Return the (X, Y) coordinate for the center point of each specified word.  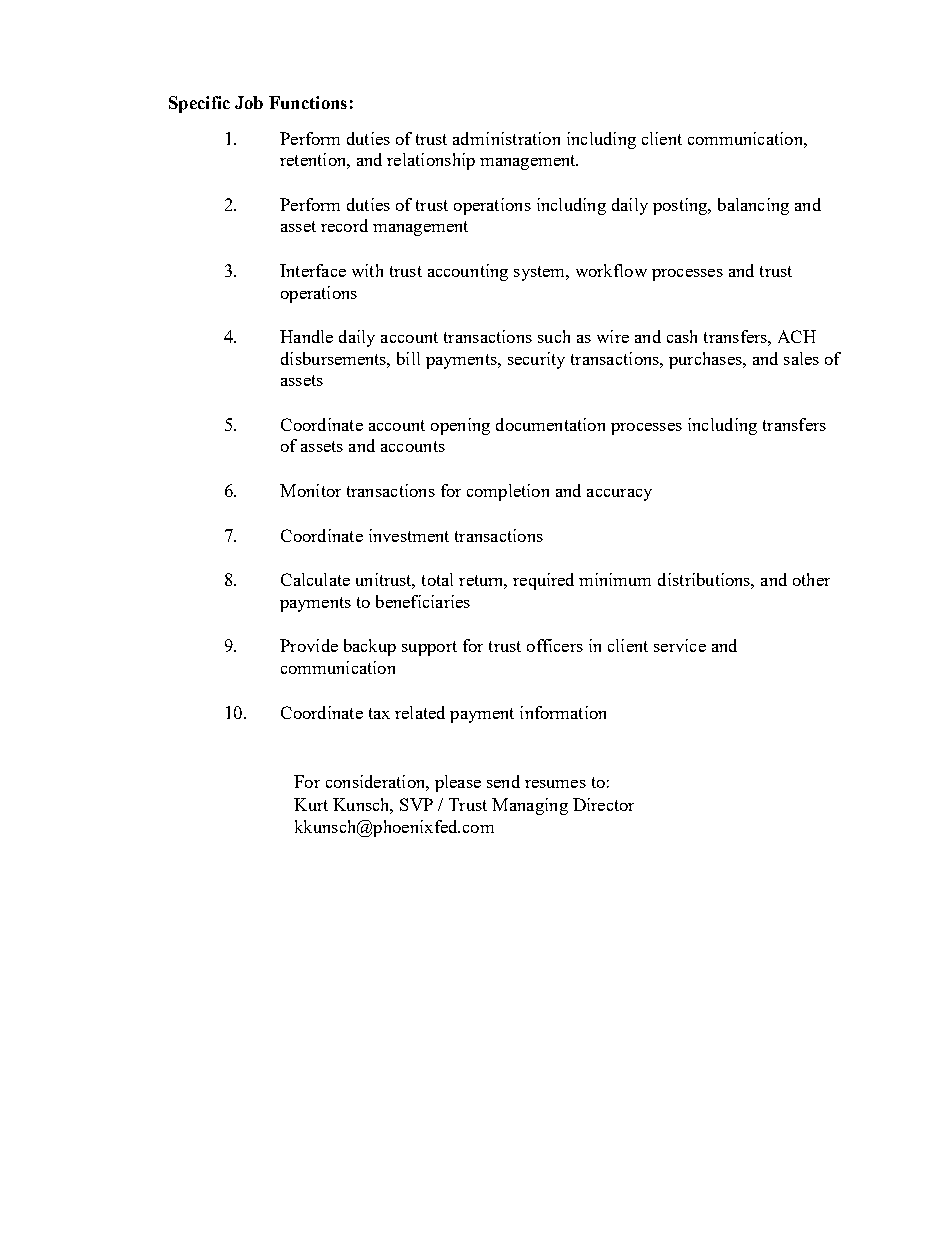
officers (555, 645)
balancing (753, 206)
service (680, 645)
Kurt (311, 804)
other (811, 579)
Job (249, 102)
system (541, 273)
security (536, 360)
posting (681, 206)
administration (506, 138)
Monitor (310, 490)
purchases (706, 360)
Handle (306, 336)
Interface (313, 270)
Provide (309, 645)
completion (508, 492)
